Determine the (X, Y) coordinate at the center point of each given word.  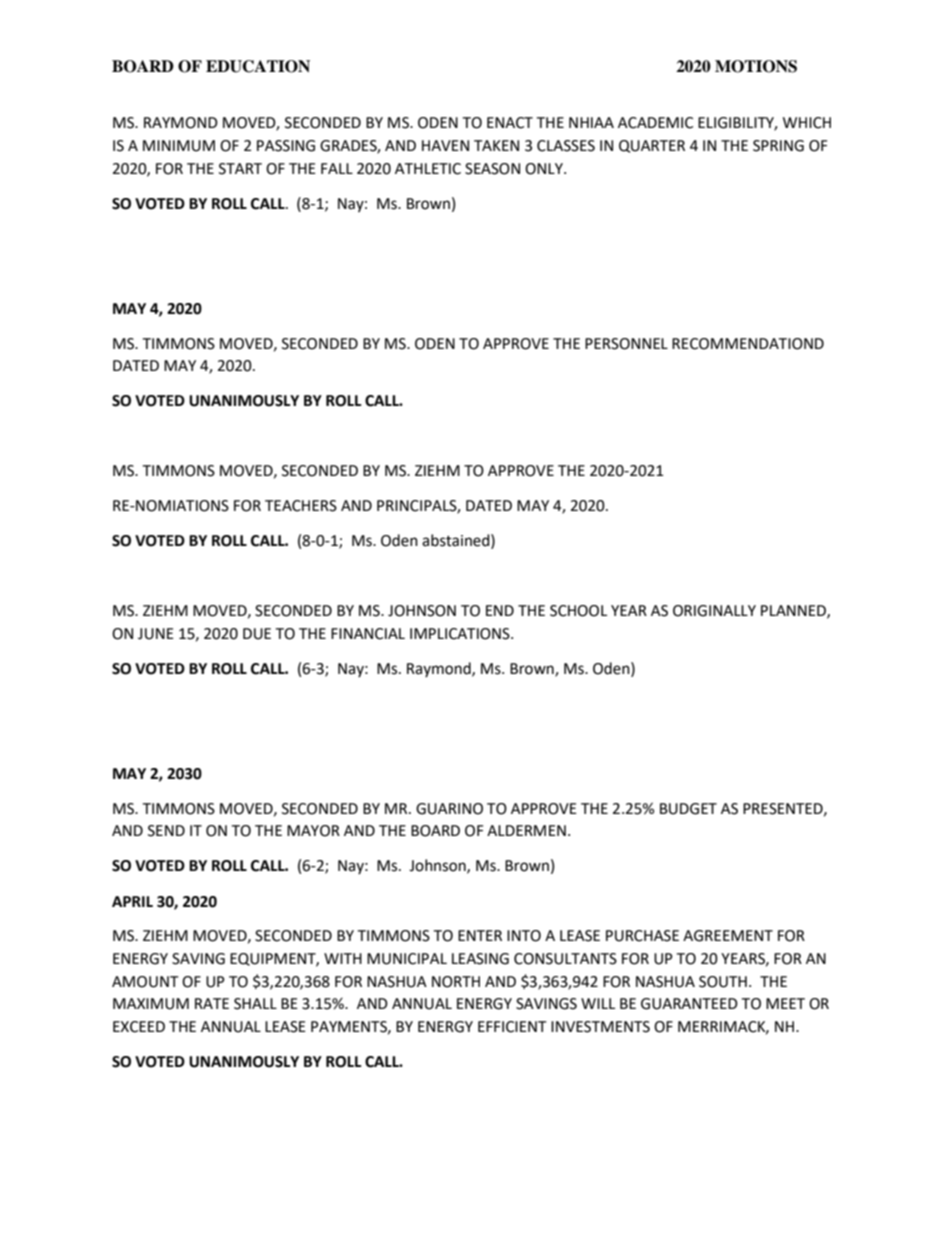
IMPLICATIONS (461, 634)
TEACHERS (301, 506)
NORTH (456, 982)
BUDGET (688, 809)
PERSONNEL (626, 344)
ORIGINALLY (714, 611)
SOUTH (723, 982)
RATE (212, 1003)
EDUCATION (258, 66)
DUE (257, 634)
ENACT (510, 123)
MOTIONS (756, 66)
